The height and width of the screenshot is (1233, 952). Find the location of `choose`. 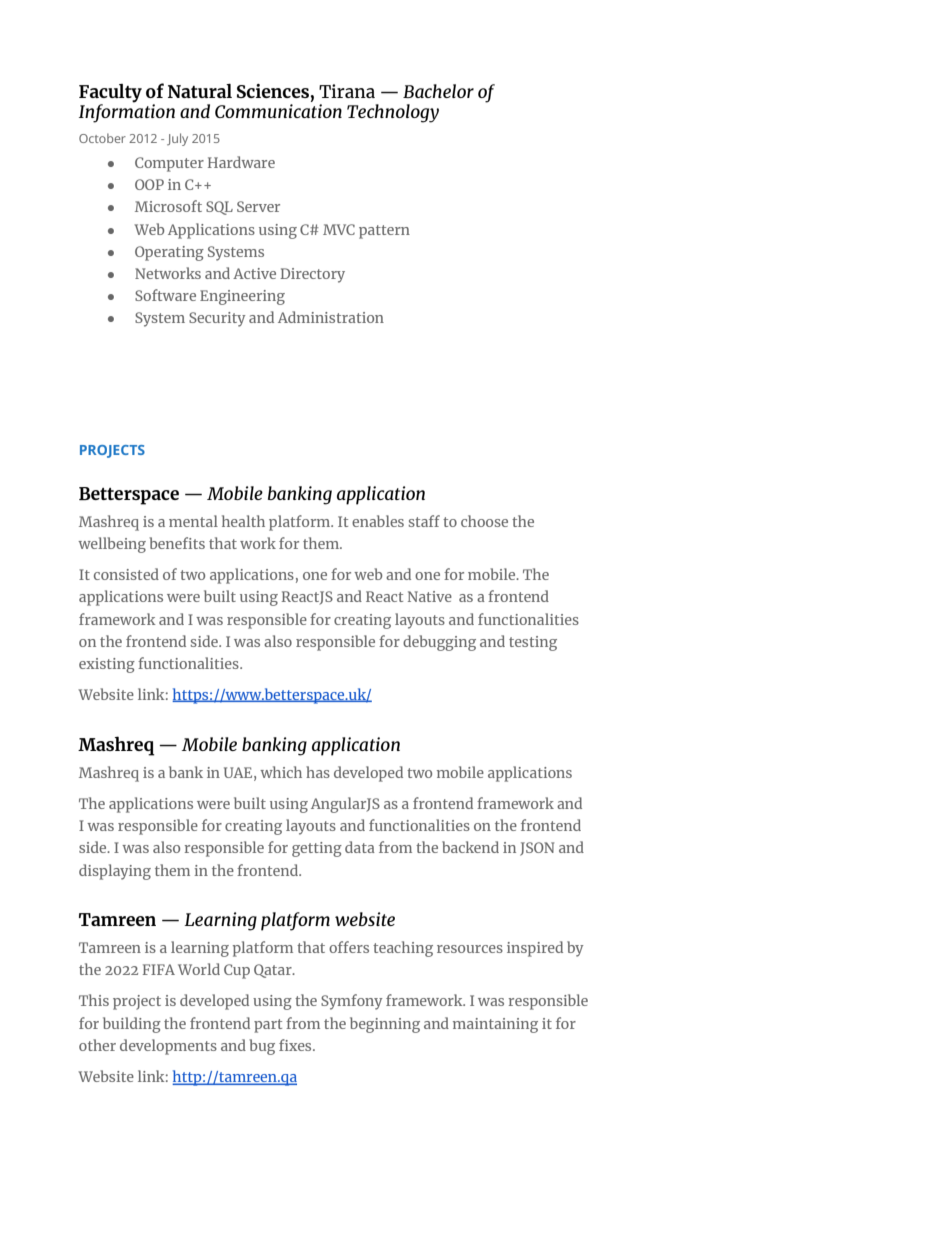

choose is located at coordinates (484, 521).
